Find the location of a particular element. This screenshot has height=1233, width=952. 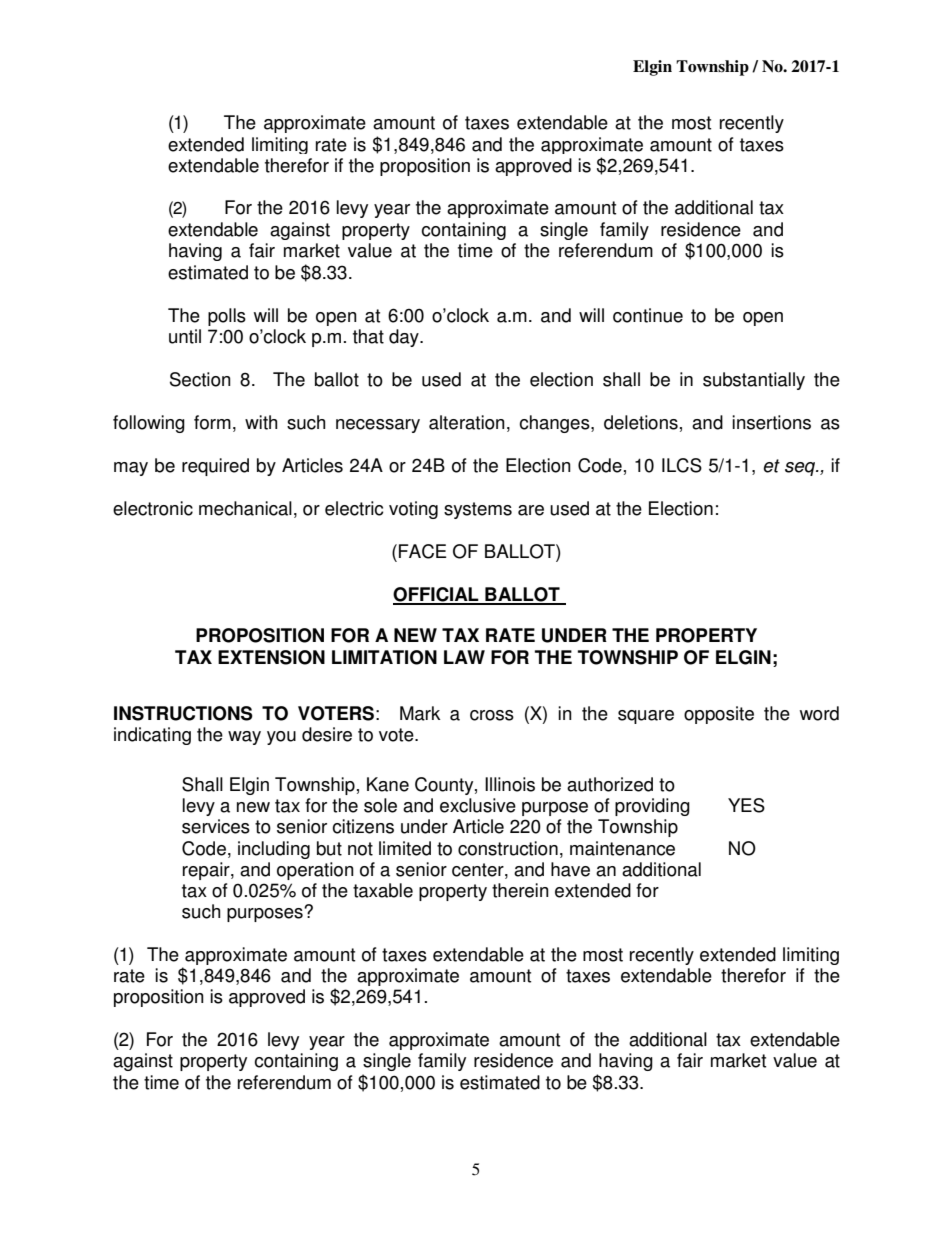

INSTRUCTIONS is located at coordinates (183, 713).
